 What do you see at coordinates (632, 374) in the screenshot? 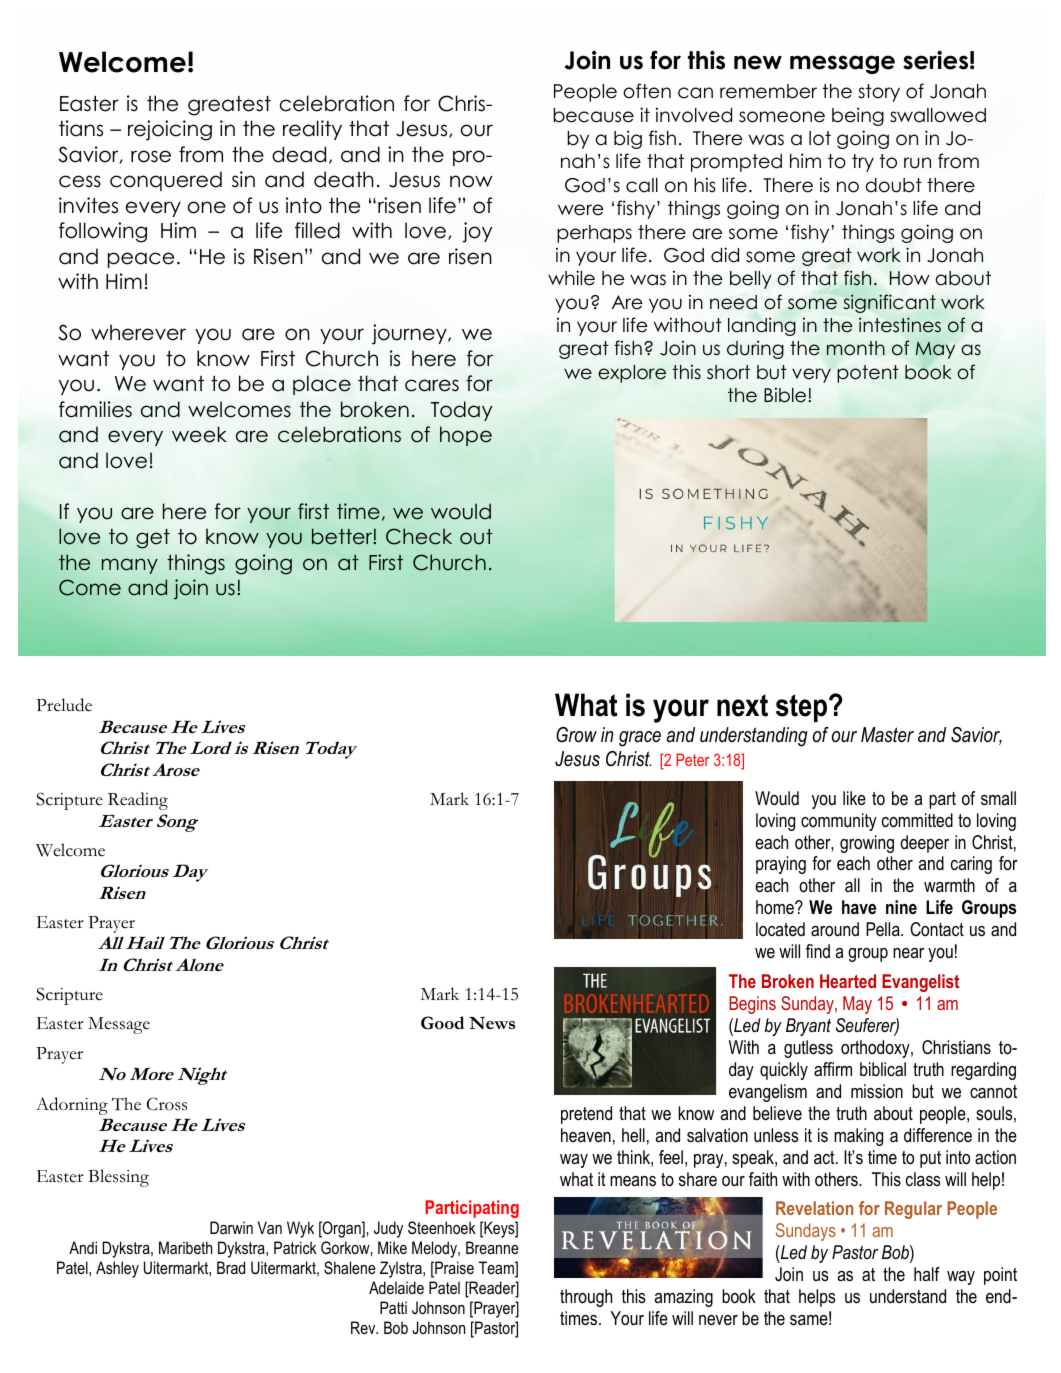
I see `explore` at bounding box center [632, 374].
